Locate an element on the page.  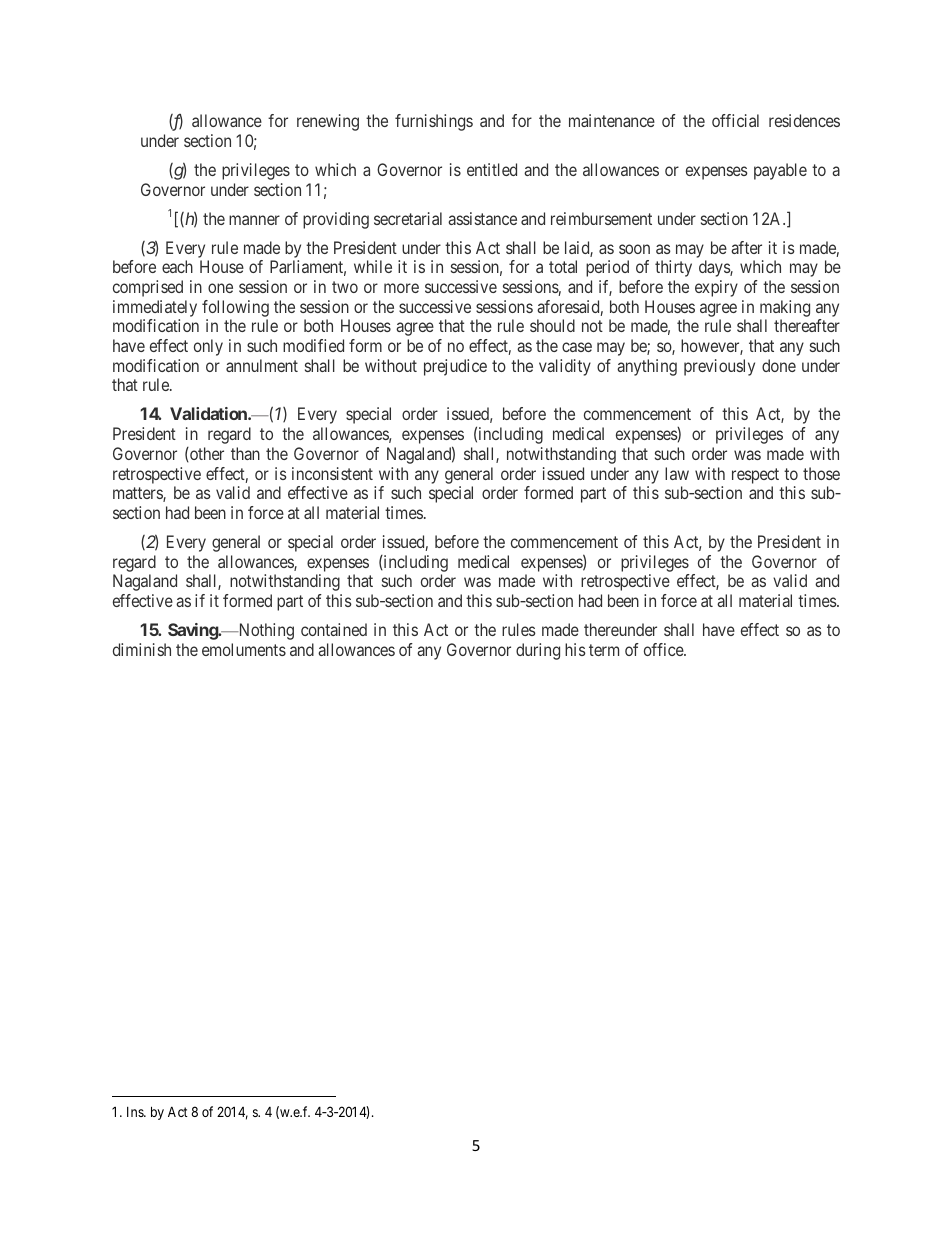
entitled is located at coordinates (492, 169).
